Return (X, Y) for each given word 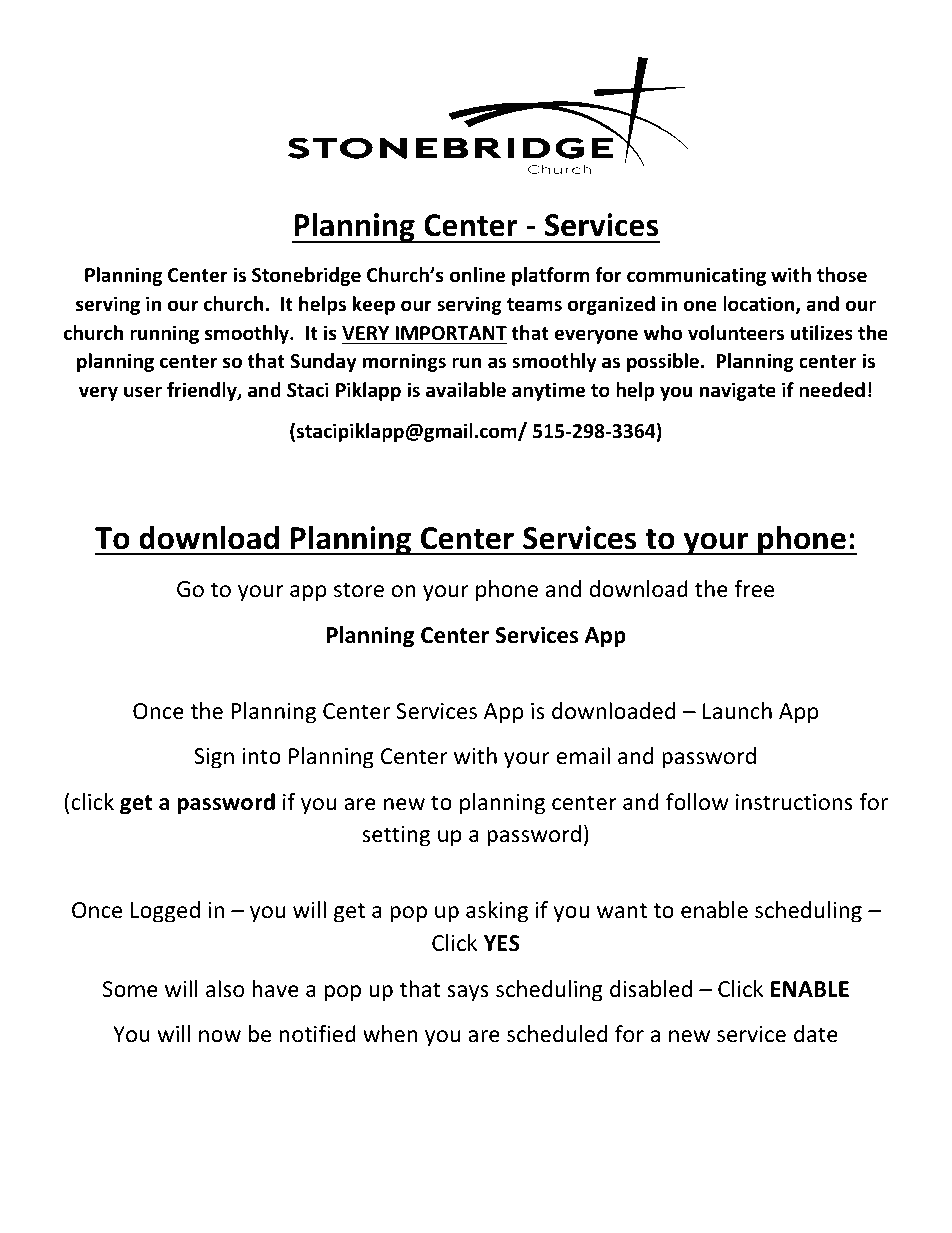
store (359, 590)
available (466, 390)
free (754, 589)
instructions (794, 802)
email (583, 756)
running (164, 334)
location (760, 305)
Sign (214, 758)
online (477, 275)
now (220, 1036)
